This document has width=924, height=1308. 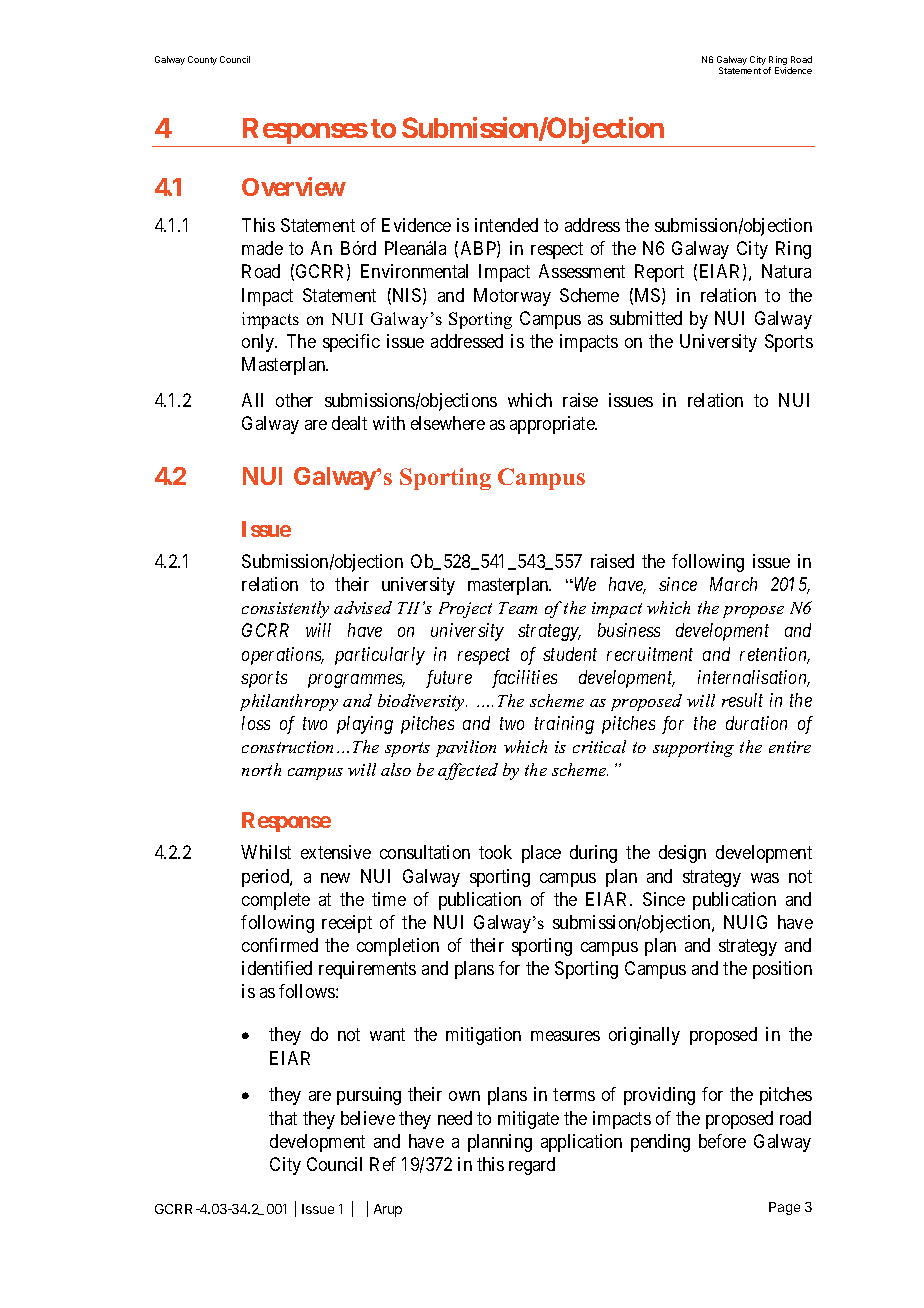 I want to click on Team, so click(x=518, y=608).
